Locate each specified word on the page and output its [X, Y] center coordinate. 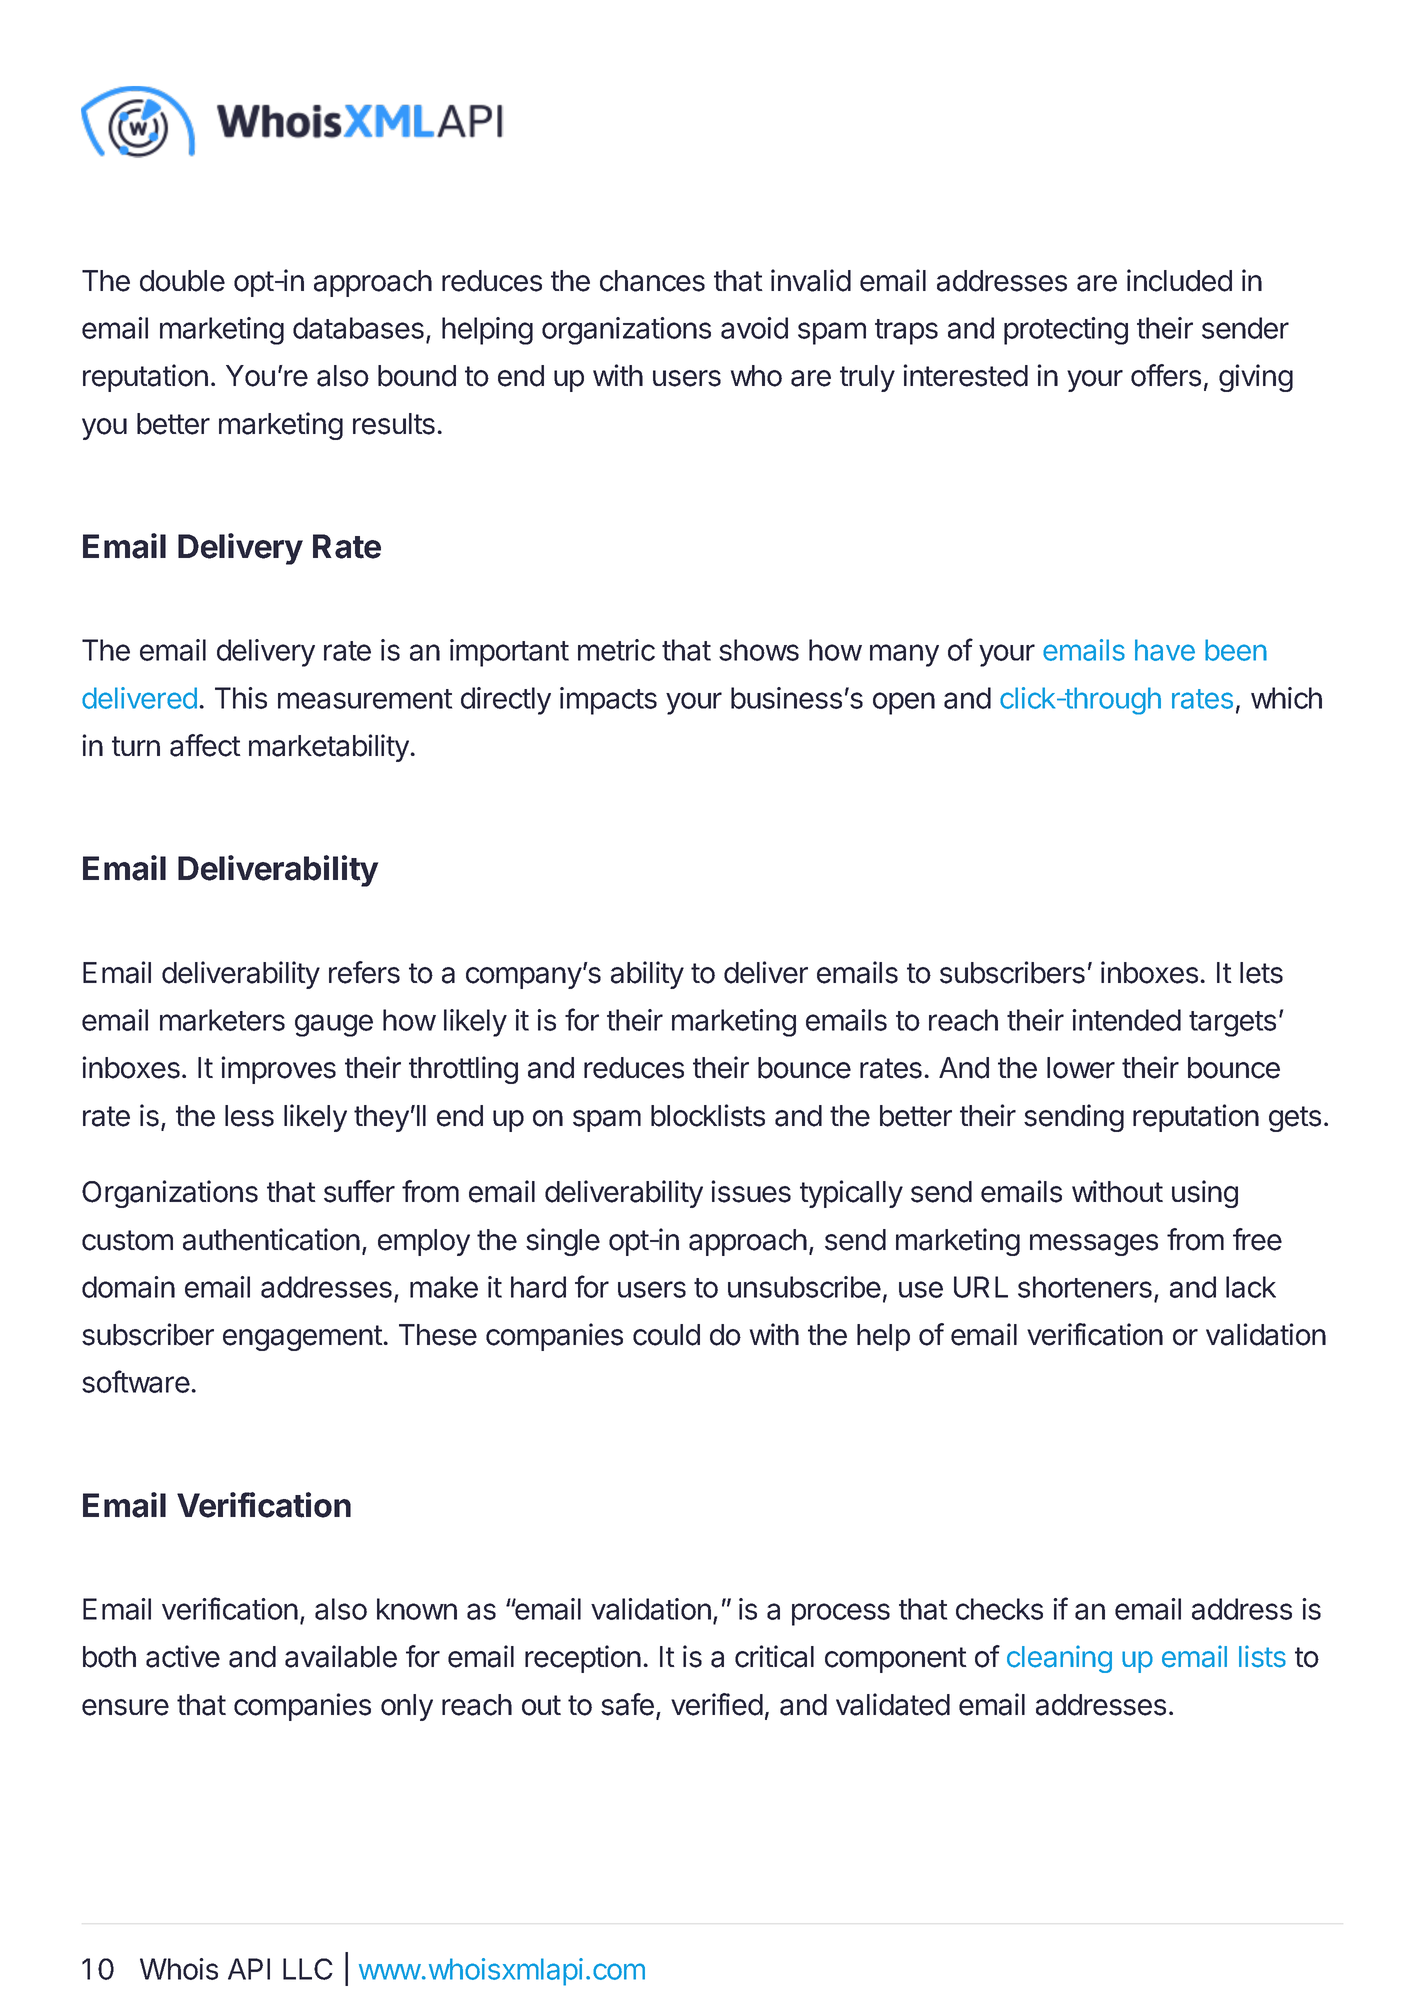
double [182, 281]
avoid [754, 328]
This [241, 698]
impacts [608, 701]
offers [1166, 375]
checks [999, 1609]
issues [751, 1191]
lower [1081, 1068]
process [841, 1614]
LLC [308, 1969]
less [249, 1116]
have [1165, 650]
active [183, 1656]
